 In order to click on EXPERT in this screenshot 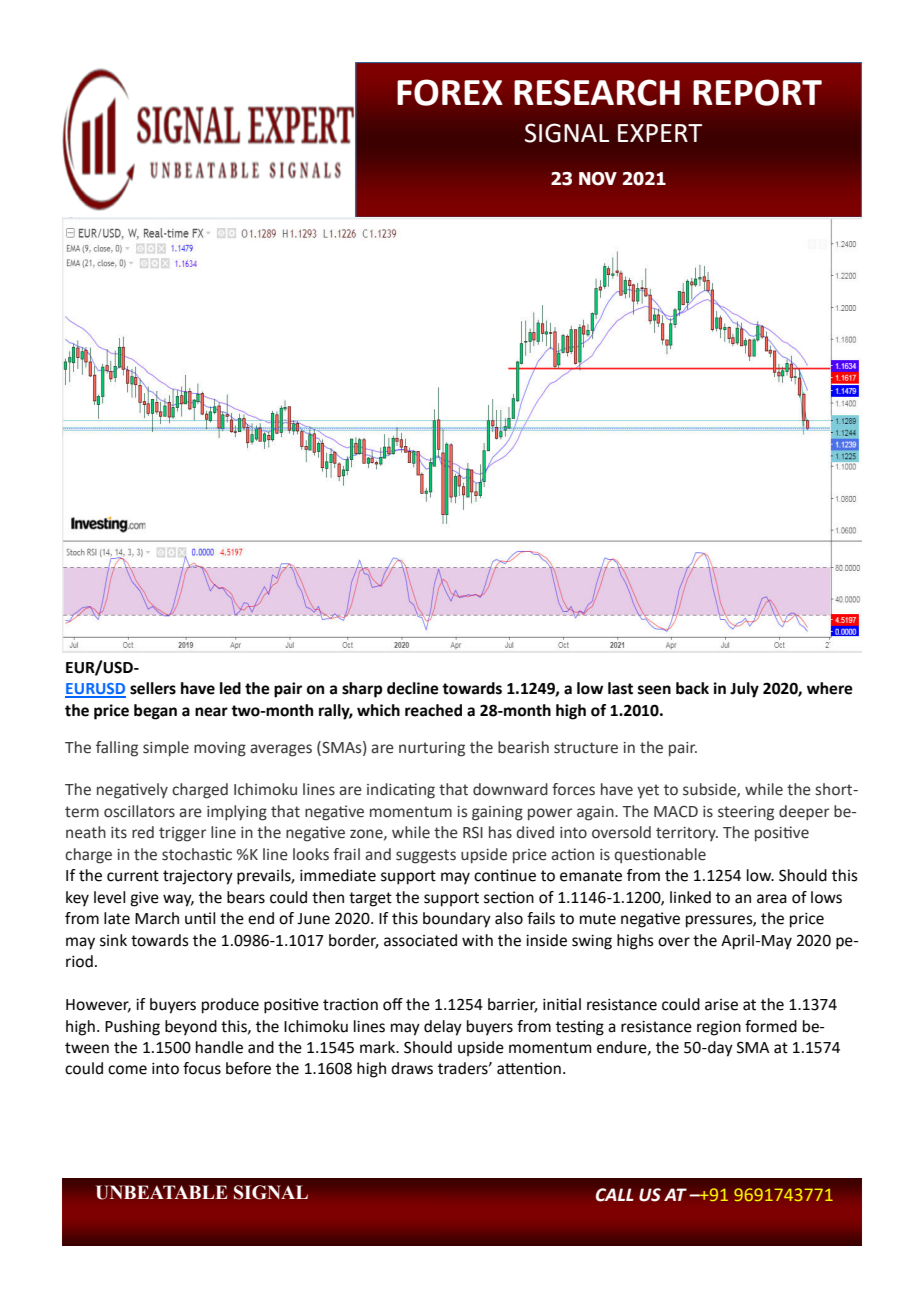, I will do `click(660, 133)`.
